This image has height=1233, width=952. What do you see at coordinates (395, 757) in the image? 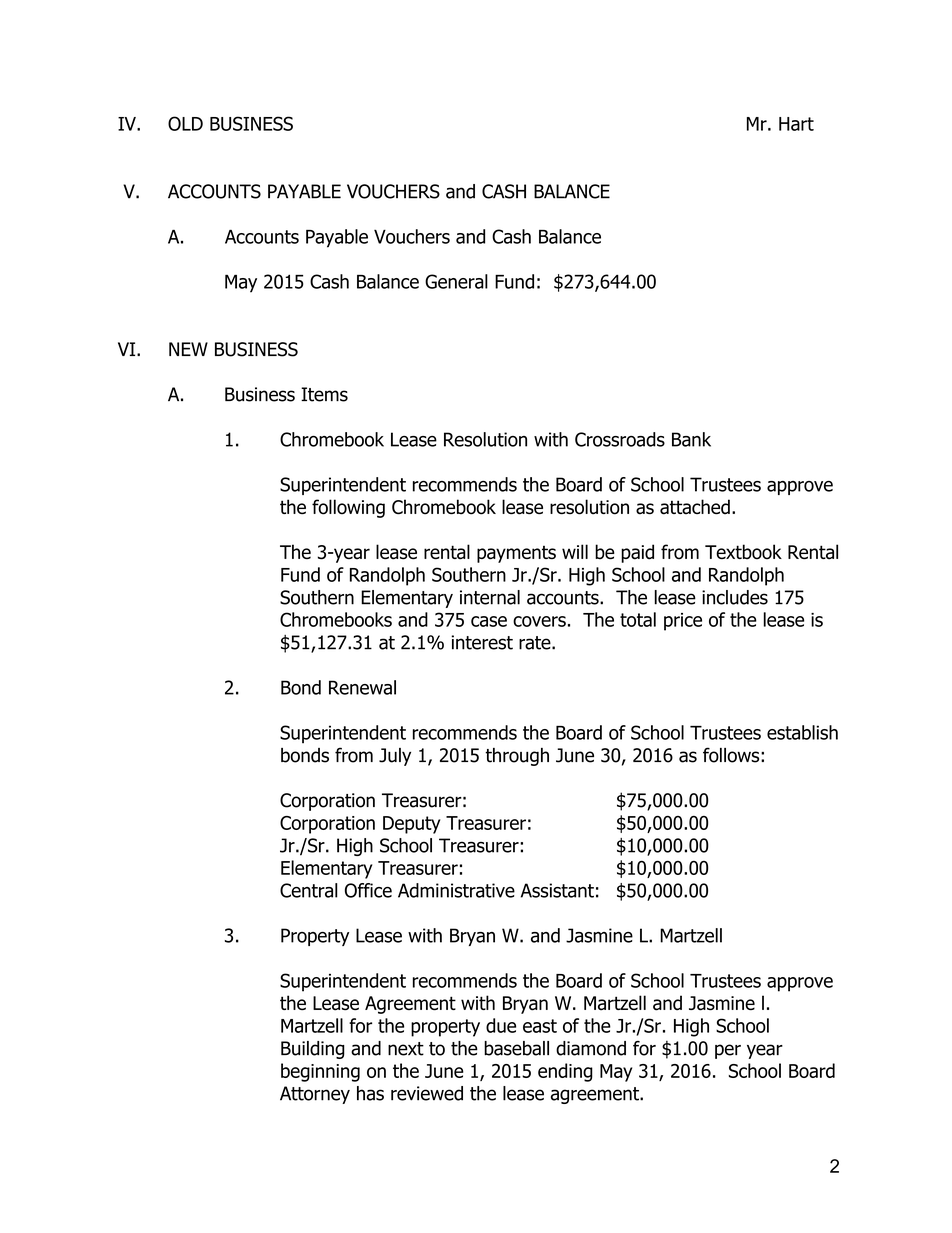
I see `July` at bounding box center [395, 757].
